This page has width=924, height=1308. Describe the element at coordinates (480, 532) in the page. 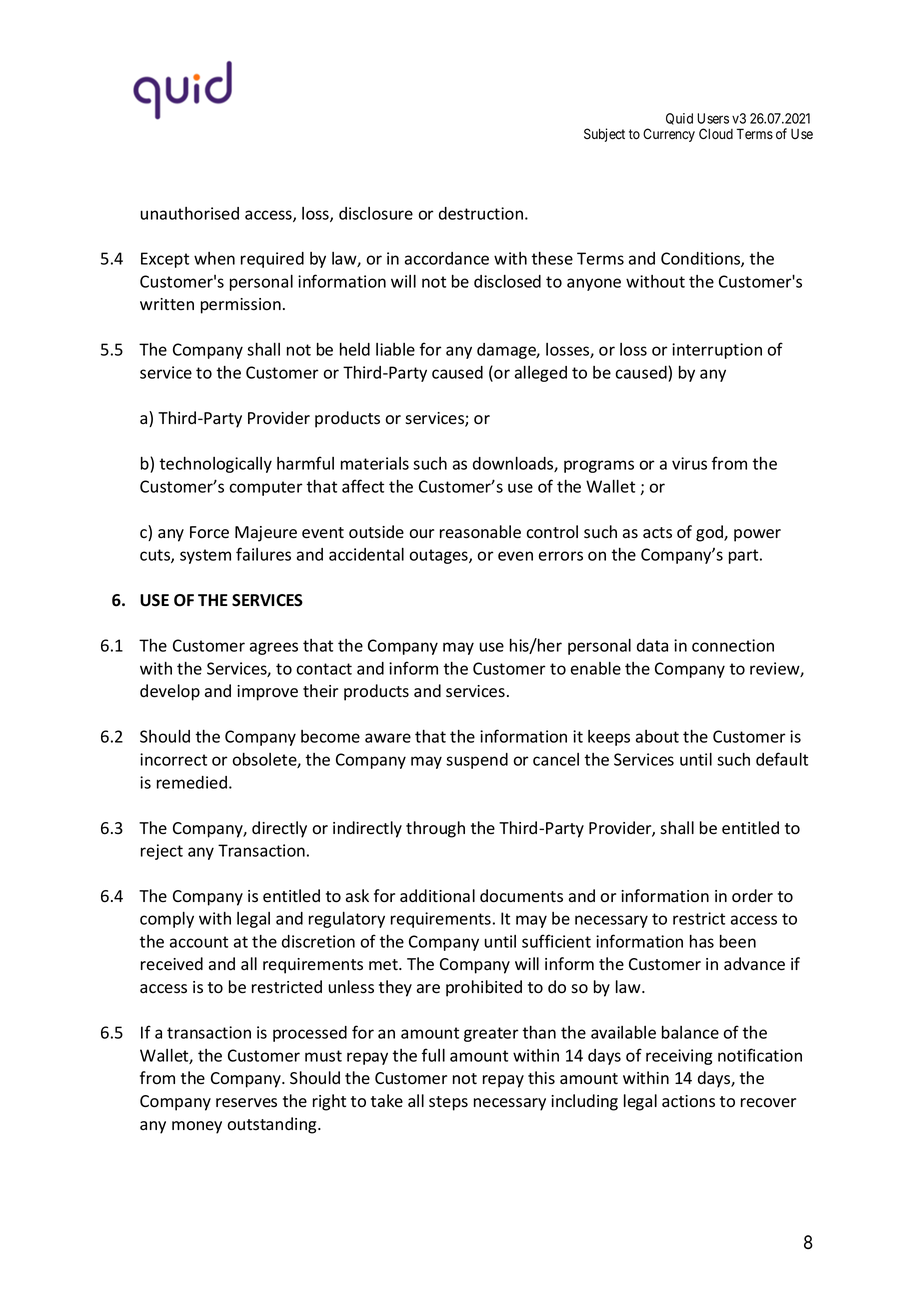

I see `reasonable` at that location.
